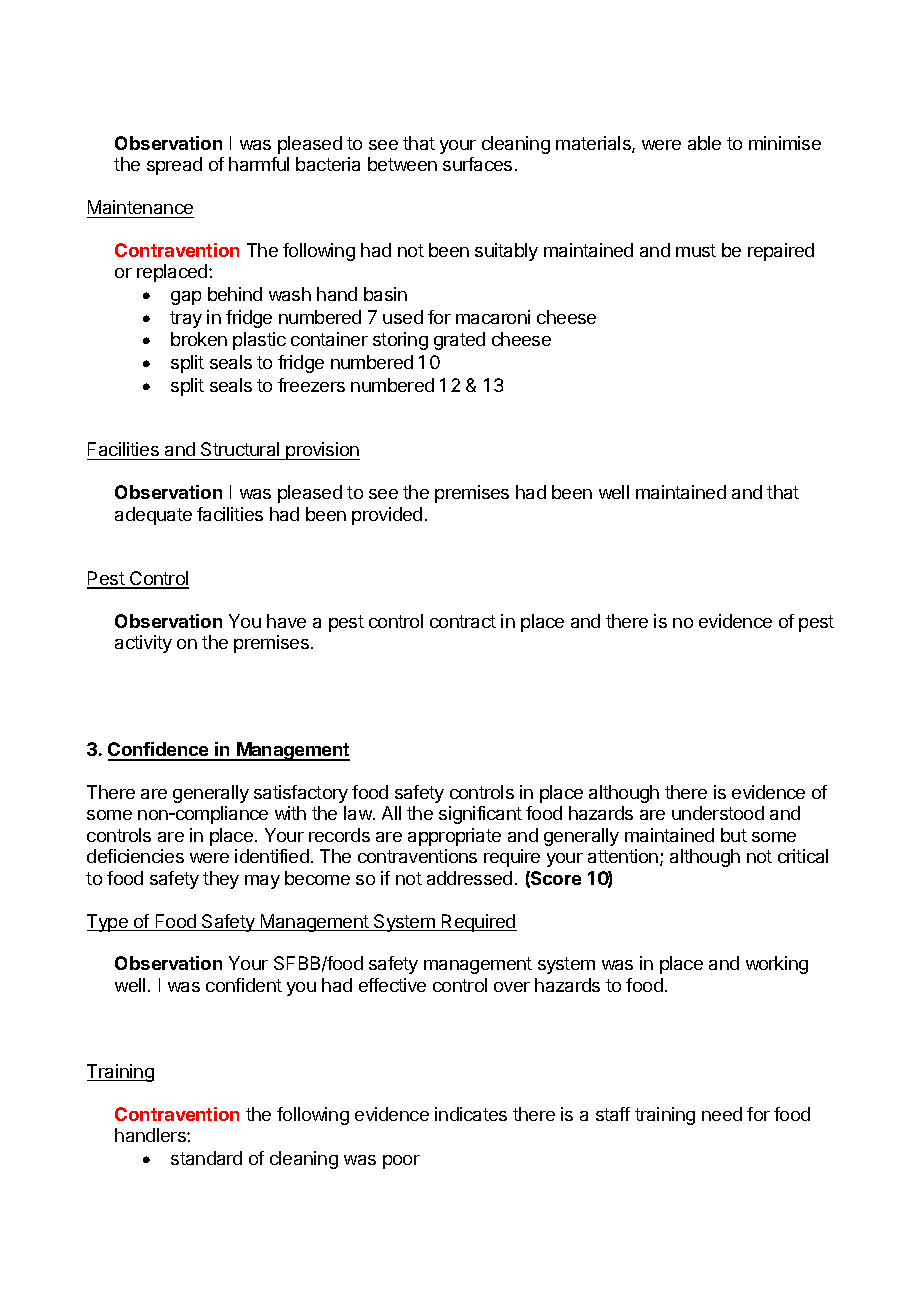 The width and height of the screenshot is (924, 1307). What do you see at coordinates (463, 621) in the screenshot?
I see `contract` at bounding box center [463, 621].
